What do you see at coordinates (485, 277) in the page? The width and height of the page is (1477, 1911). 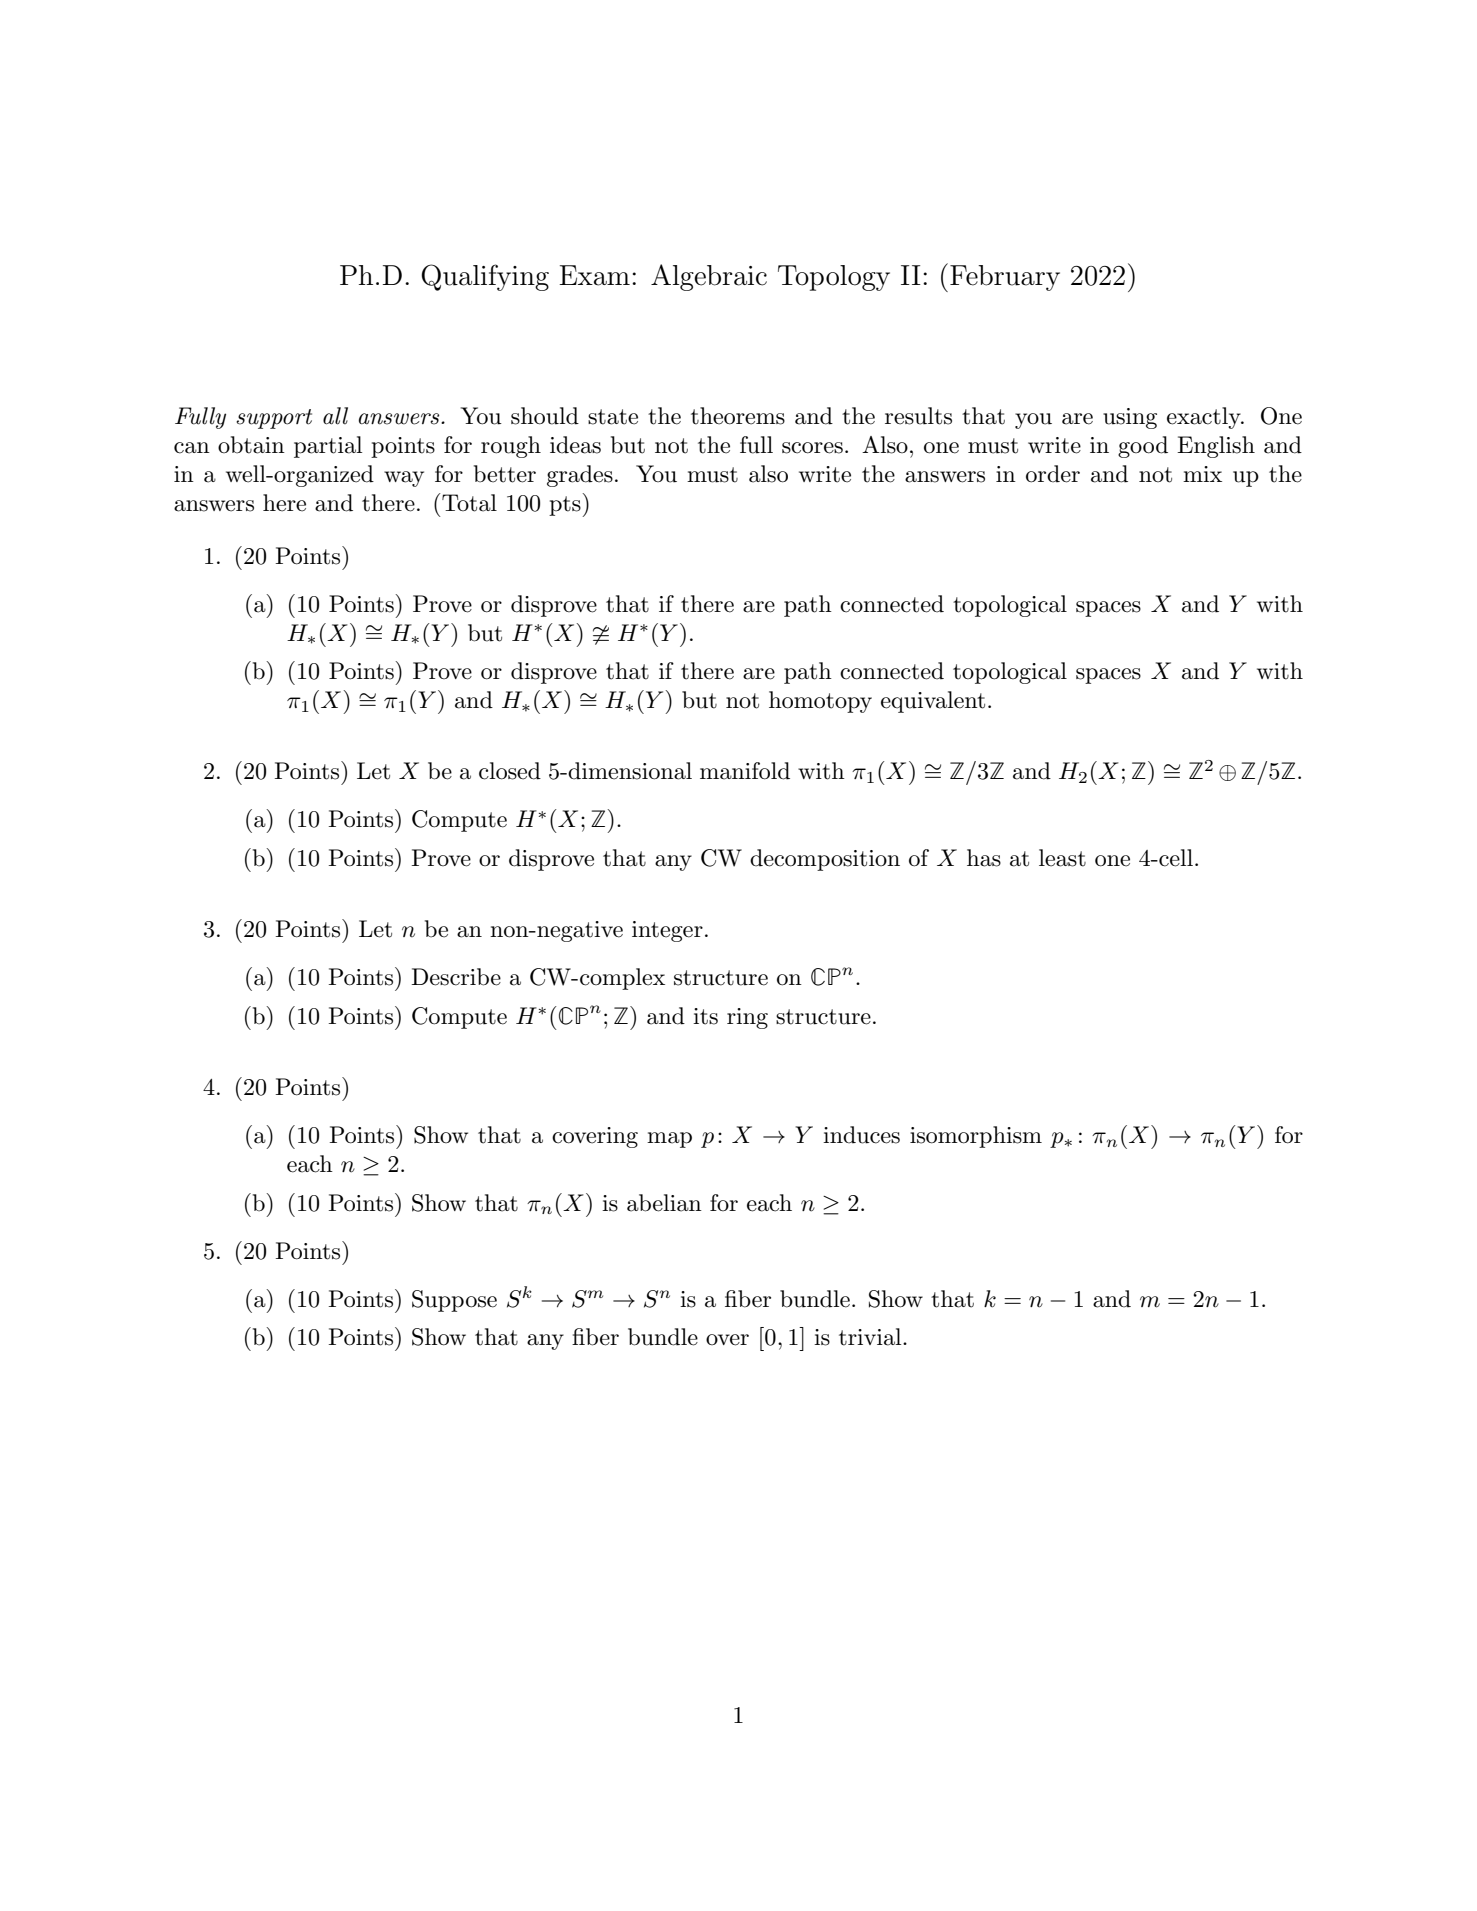 I see `Qualifying` at bounding box center [485, 277].
